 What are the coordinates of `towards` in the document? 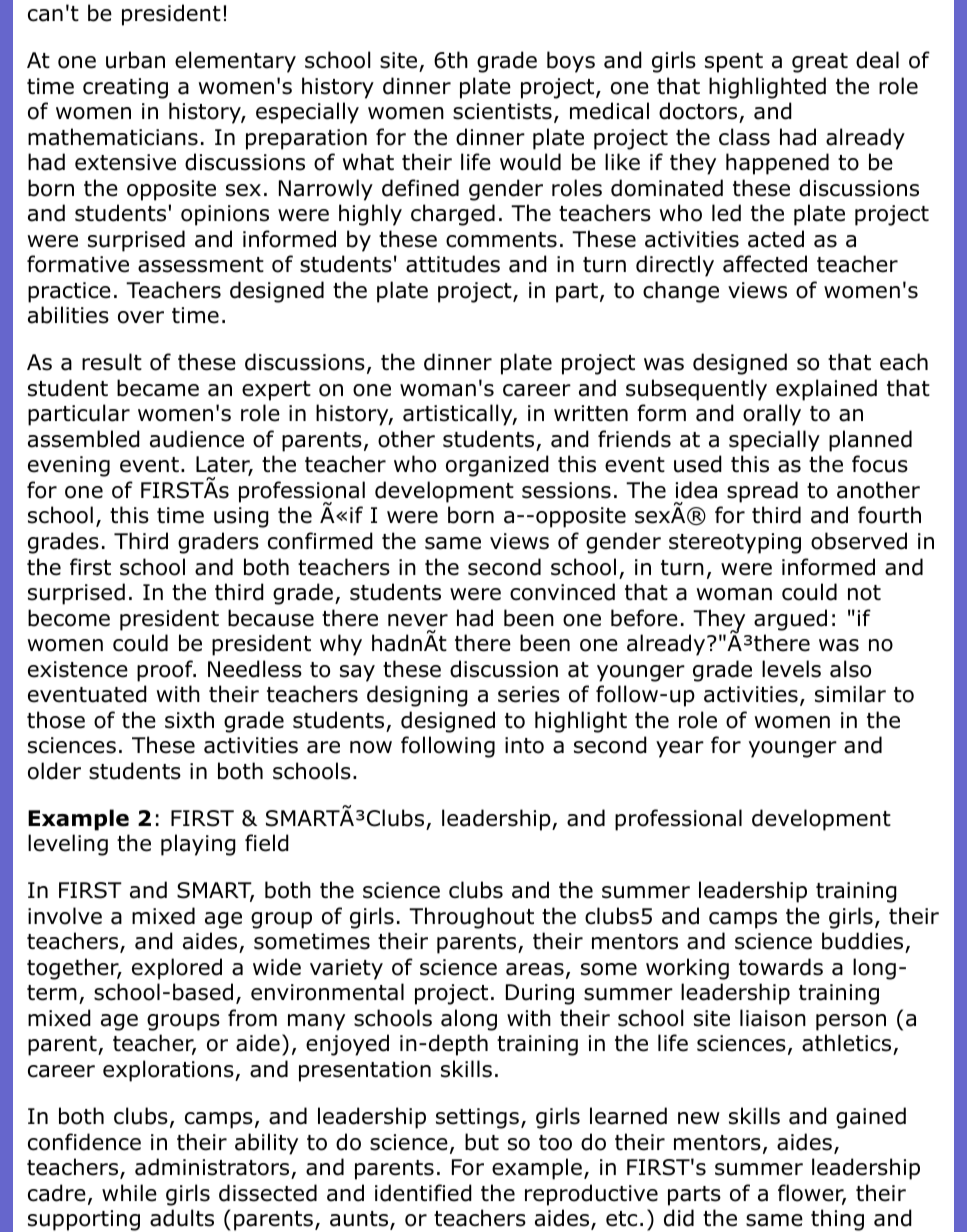 It's located at (781, 967).
